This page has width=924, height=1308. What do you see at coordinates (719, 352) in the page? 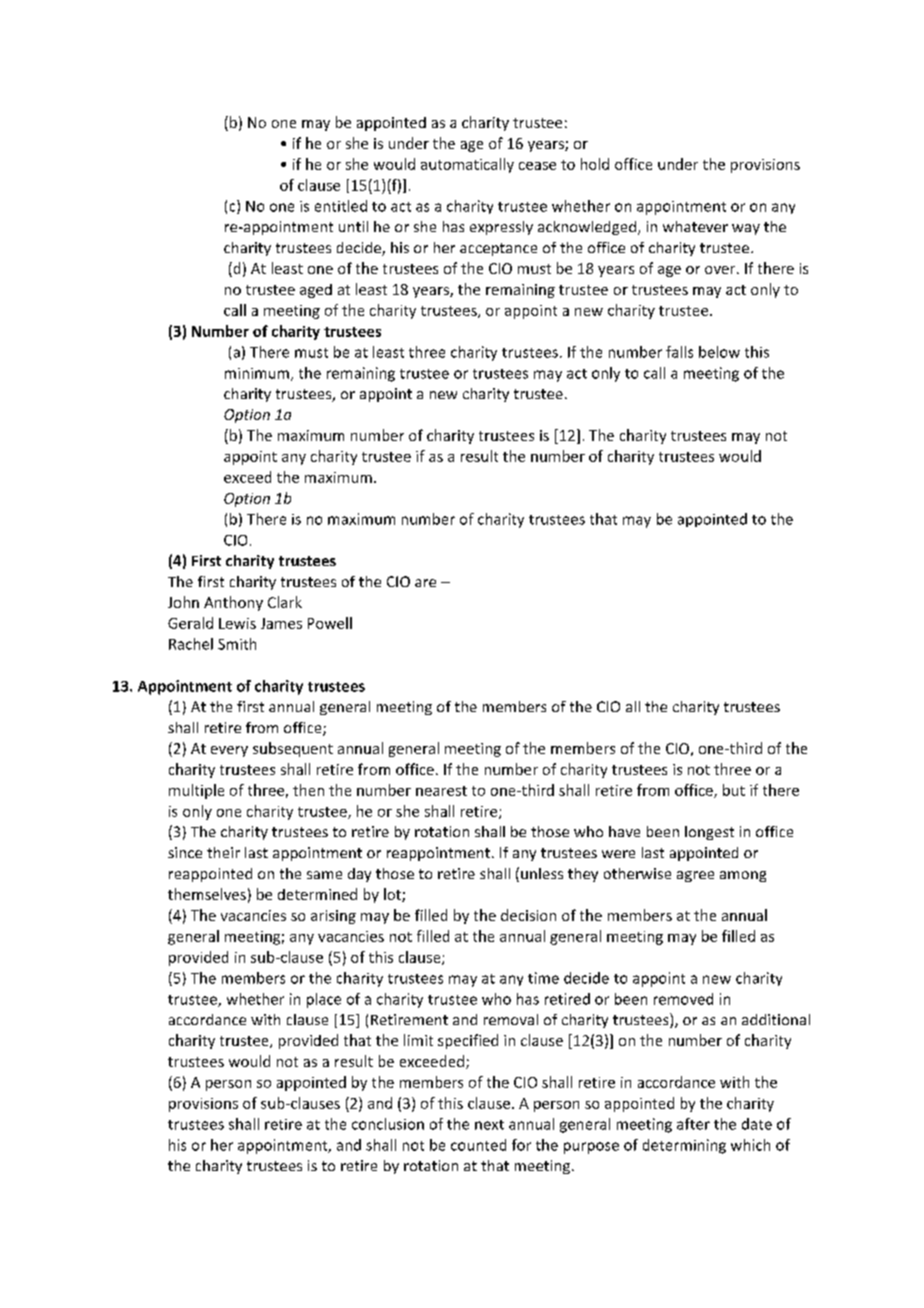
I see `below` at bounding box center [719, 352].
